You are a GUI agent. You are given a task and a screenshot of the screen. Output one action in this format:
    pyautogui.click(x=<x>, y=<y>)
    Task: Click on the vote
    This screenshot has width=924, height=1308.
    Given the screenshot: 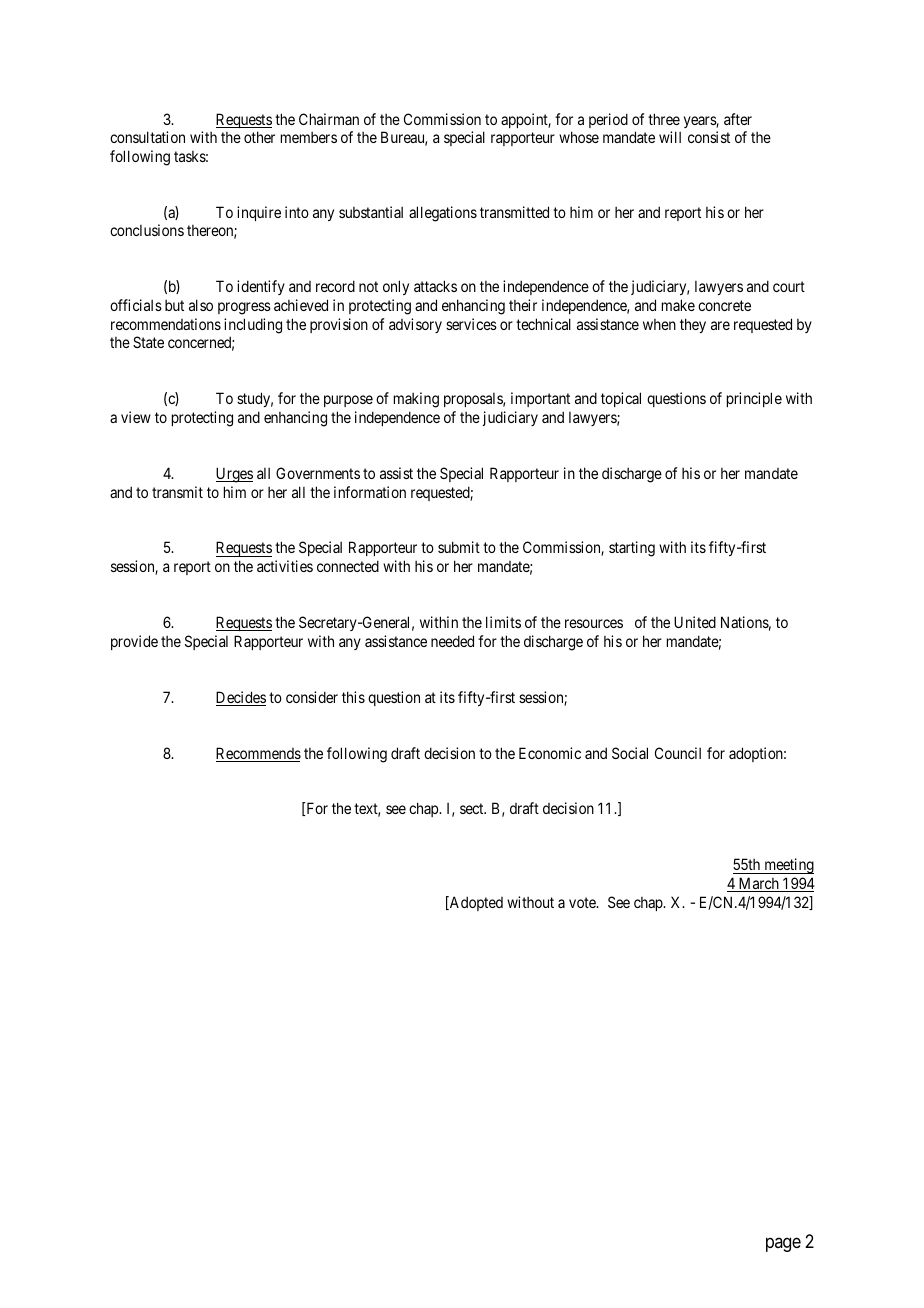 What is the action you would take?
    pyautogui.click(x=583, y=902)
